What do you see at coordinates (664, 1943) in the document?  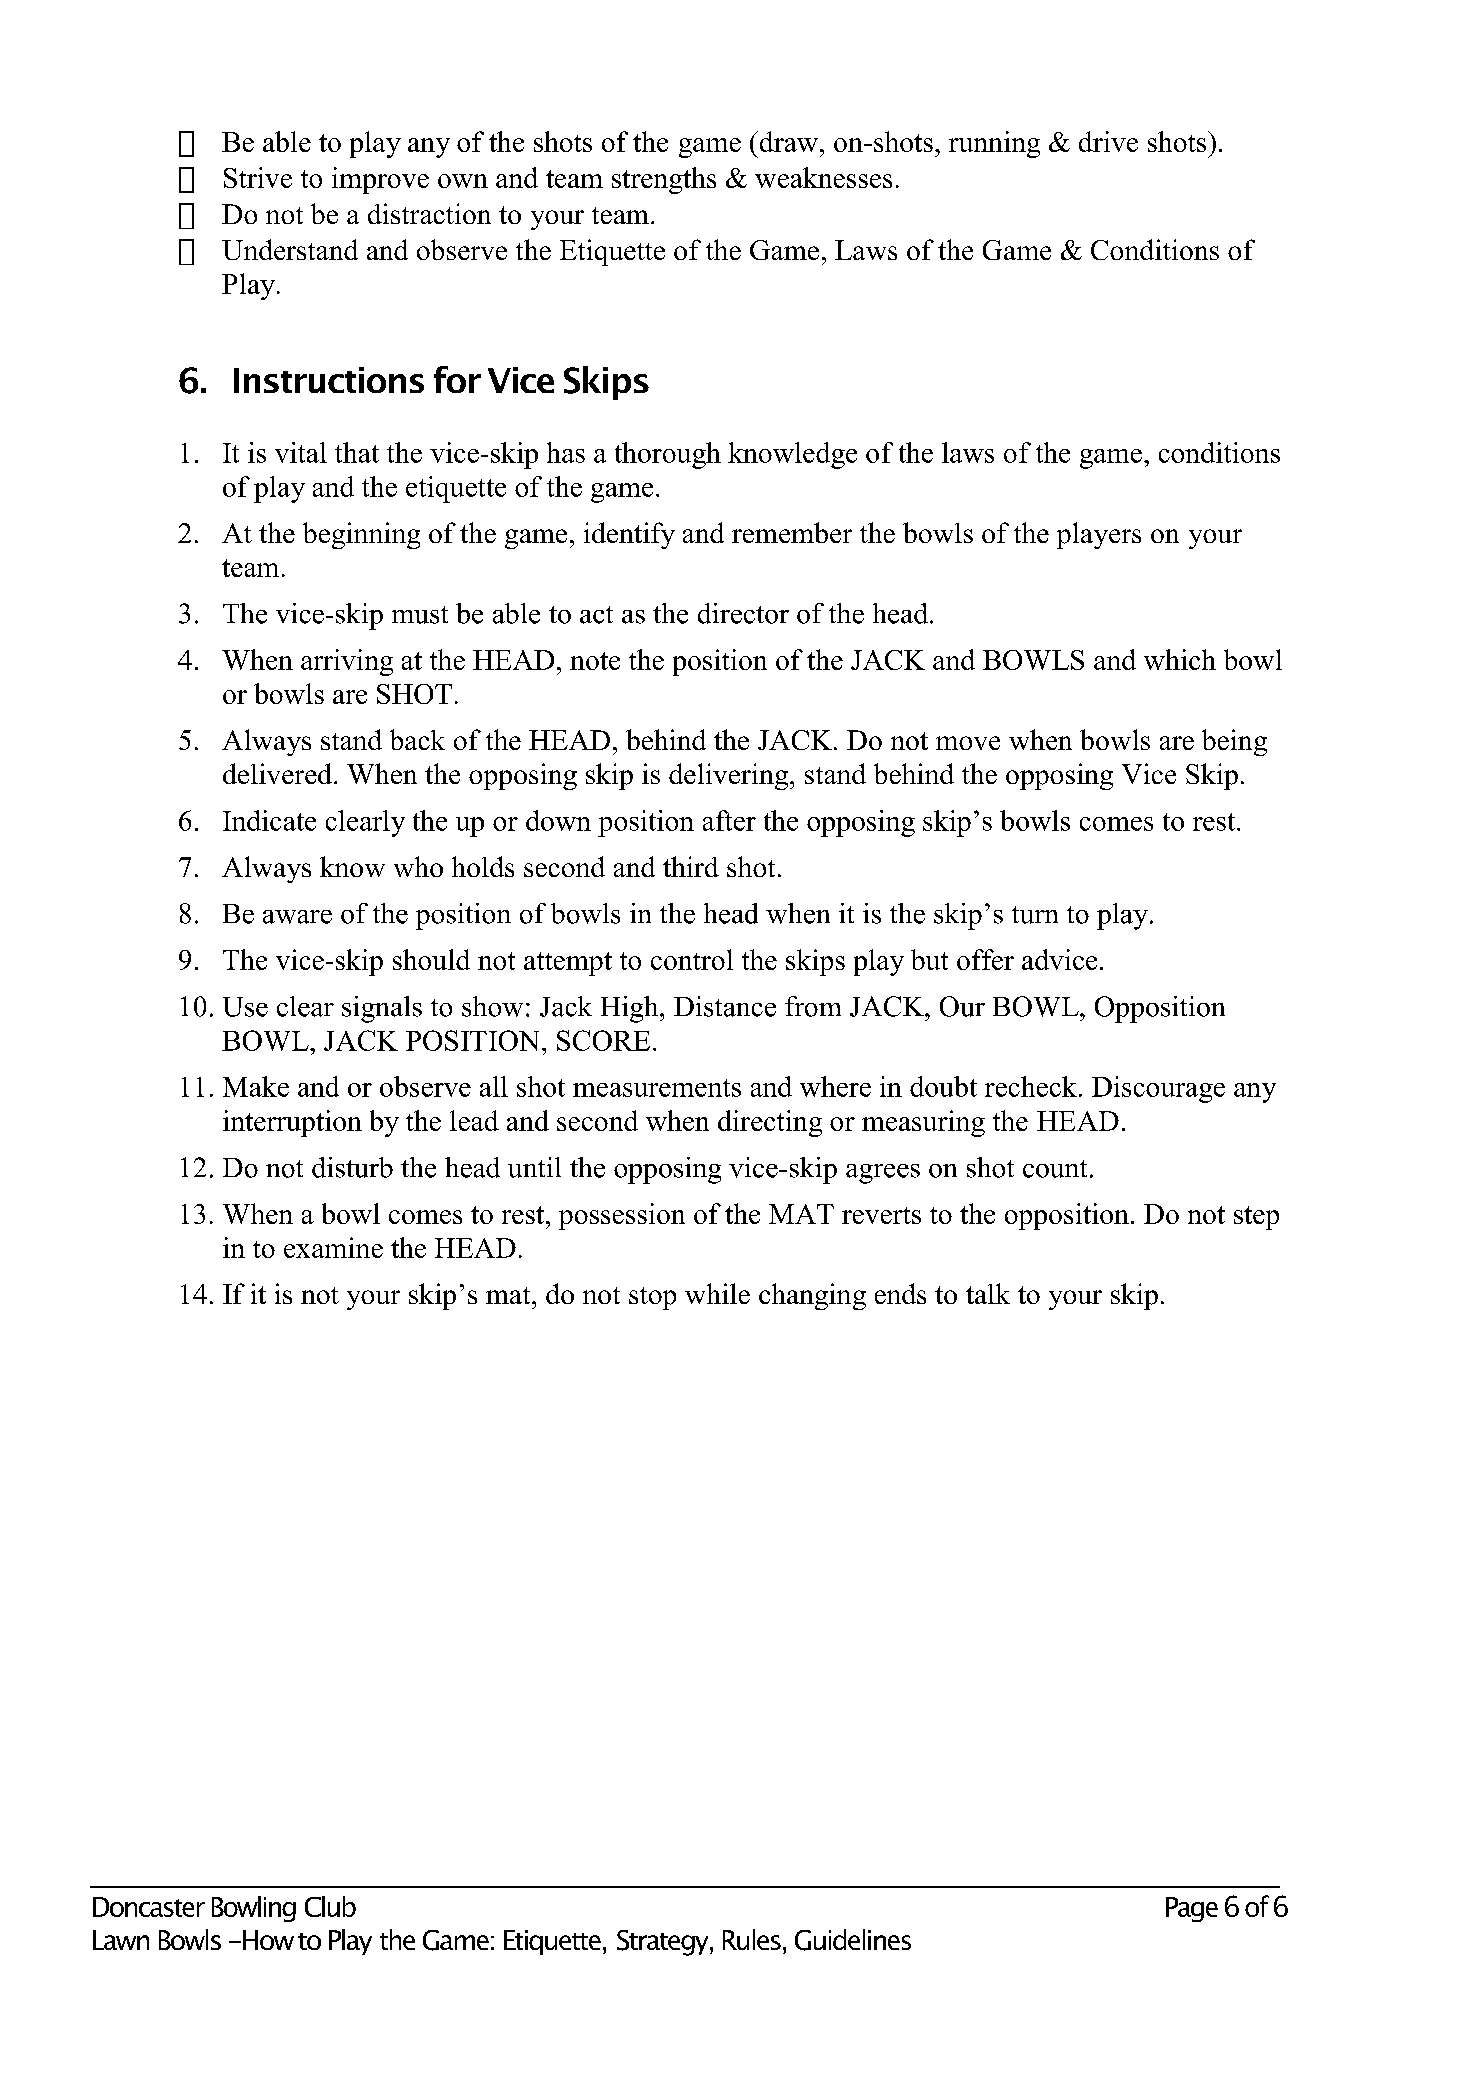 I see `Strategy` at bounding box center [664, 1943].
